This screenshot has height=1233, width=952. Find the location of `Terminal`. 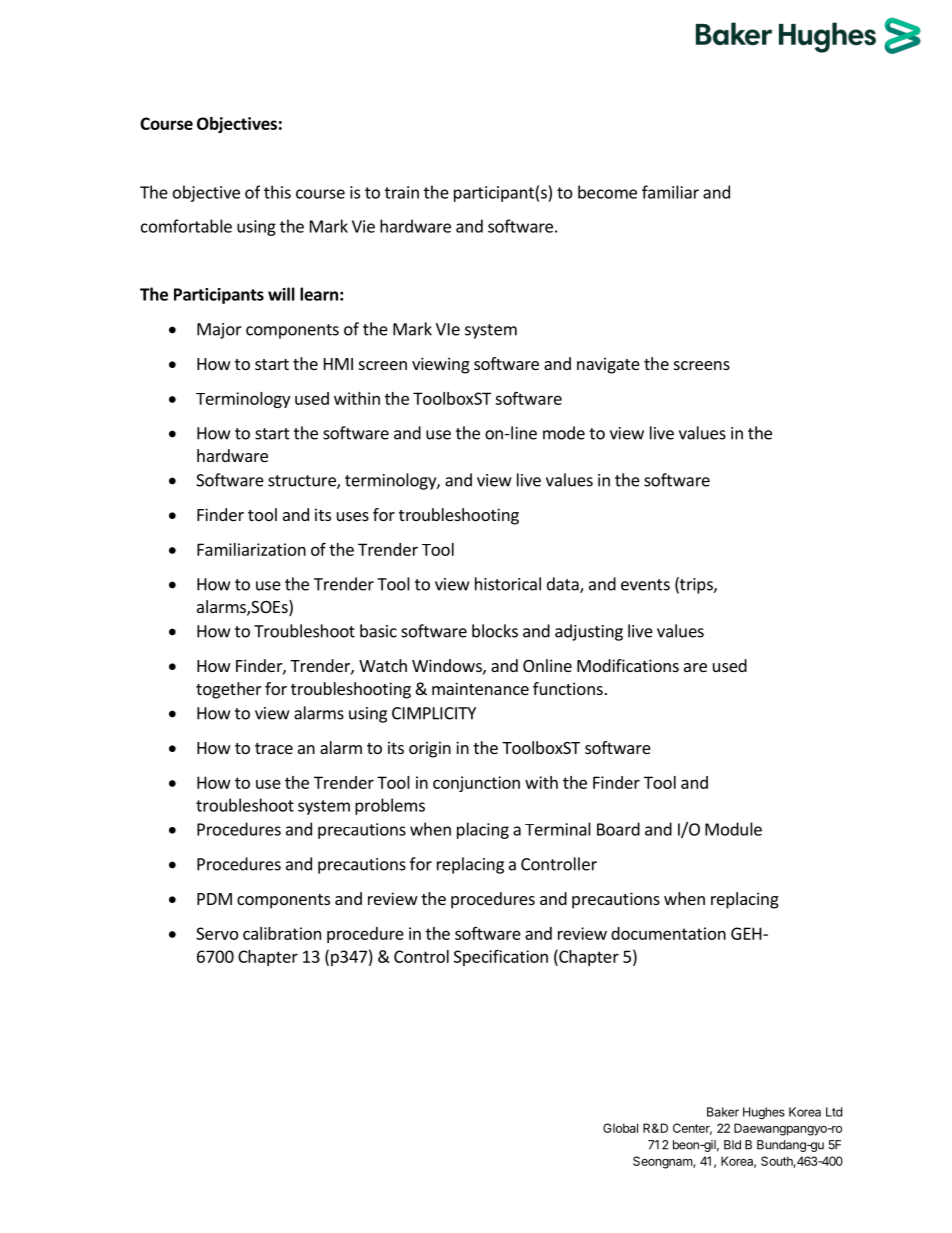

Terminal is located at coordinates (558, 829).
